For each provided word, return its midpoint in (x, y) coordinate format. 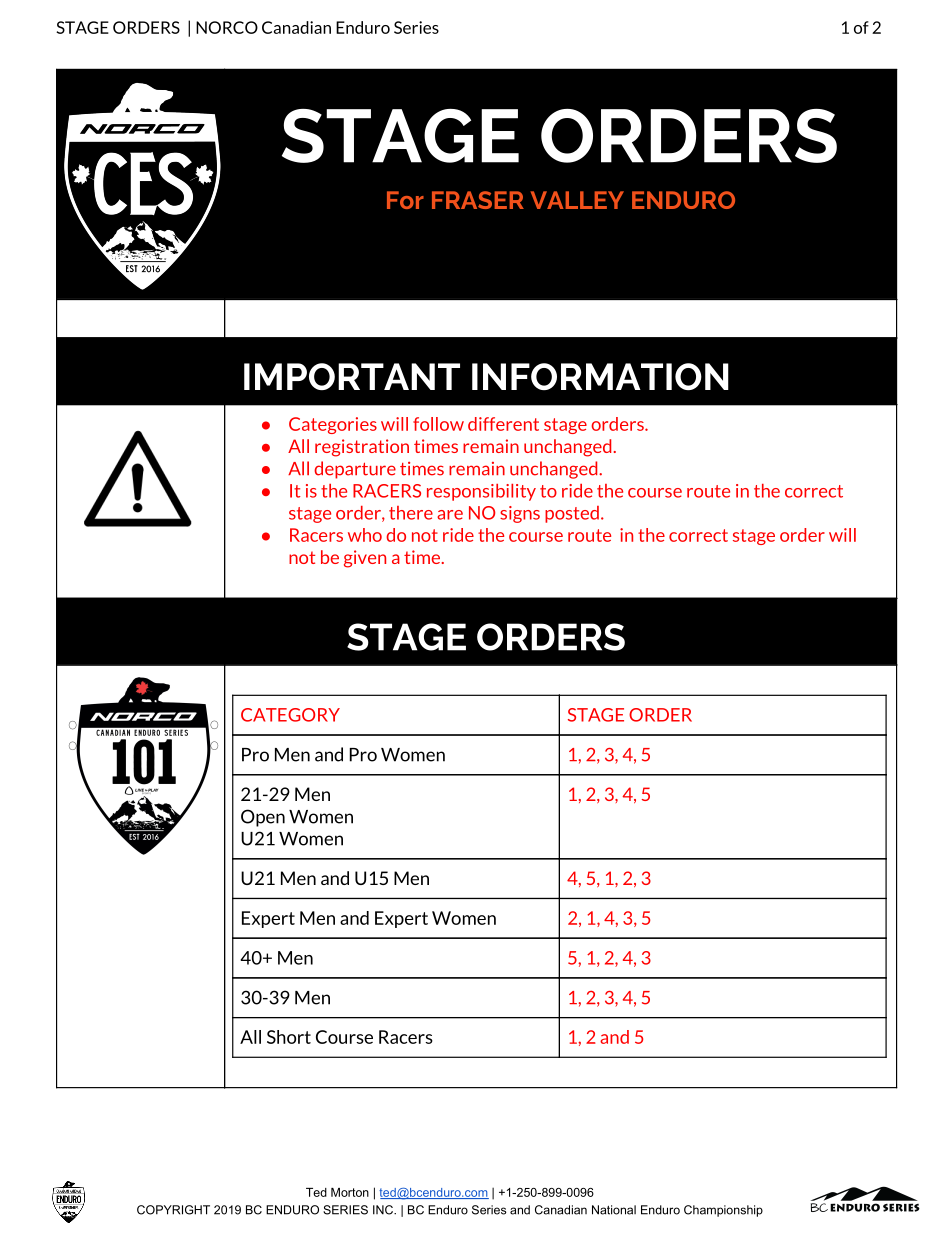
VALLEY (577, 200)
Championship (723, 1211)
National (614, 1210)
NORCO (227, 27)
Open (263, 818)
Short (289, 1037)
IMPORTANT (352, 376)
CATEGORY (290, 715)
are (450, 515)
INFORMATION (600, 376)
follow (438, 424)
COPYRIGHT (173, 1210)
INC (384, 1210)
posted (572, 514)
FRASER (478, 200)
